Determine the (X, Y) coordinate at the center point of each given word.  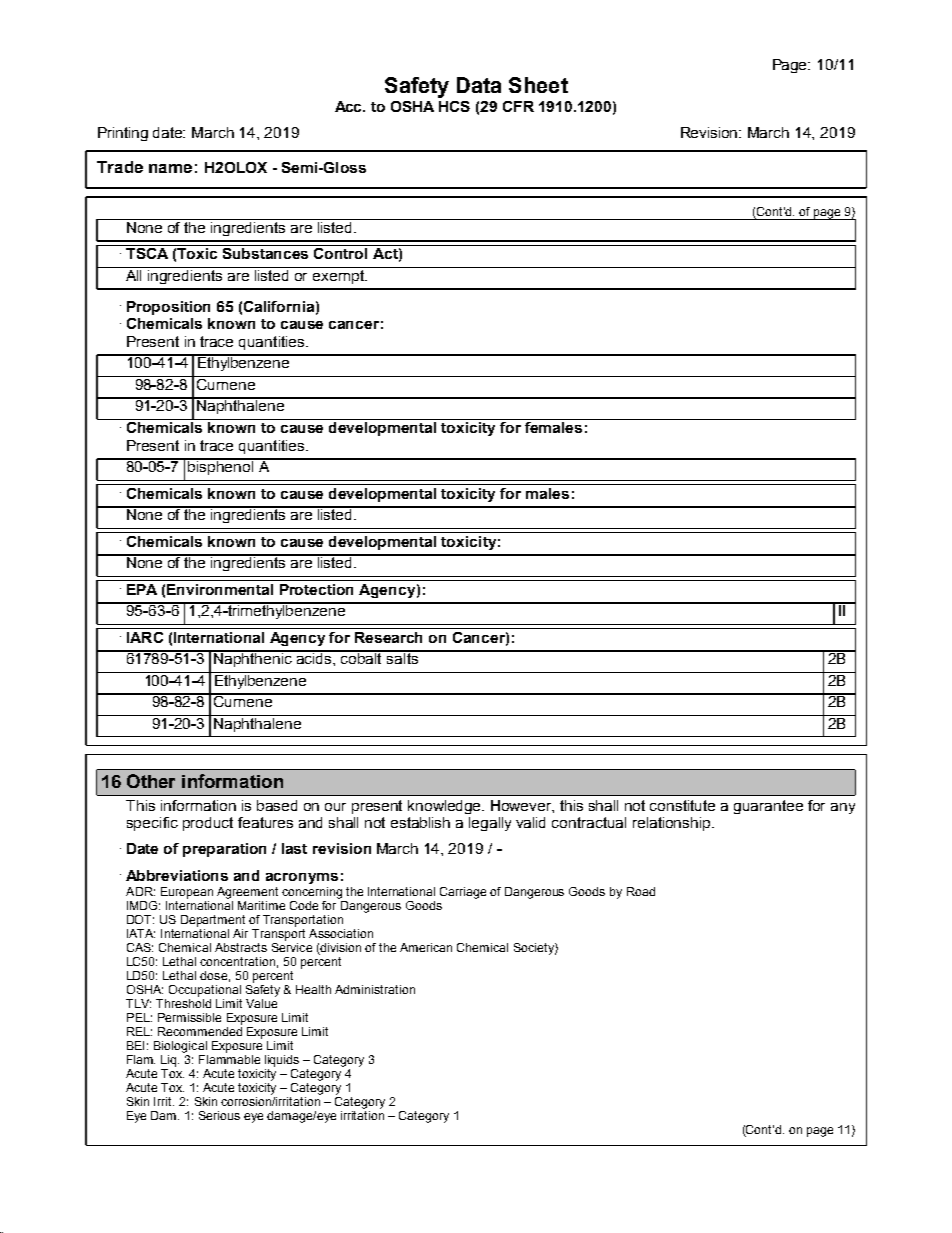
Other (151, 781)
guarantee (768, 807)
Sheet (538, 85)
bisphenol (221, 466)
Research (388, 637)
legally (490, 824)
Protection (316, 589)
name (170, 168)
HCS (454, 106)
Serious (219, 1115)
